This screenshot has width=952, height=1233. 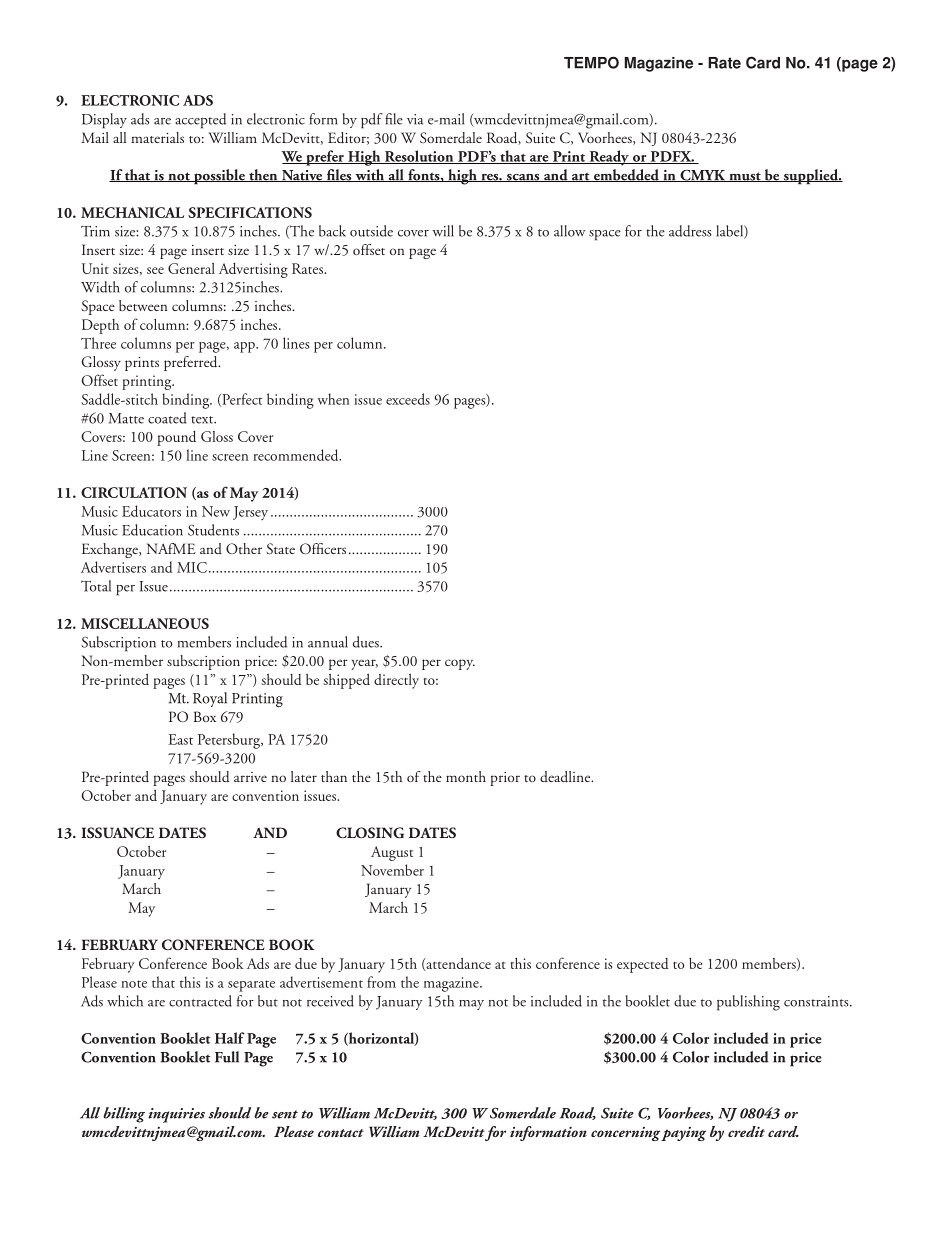 What do you see at coordinates (200, 121) in the screenshot?
I see `accepted` at bounding box center [200, 121].
